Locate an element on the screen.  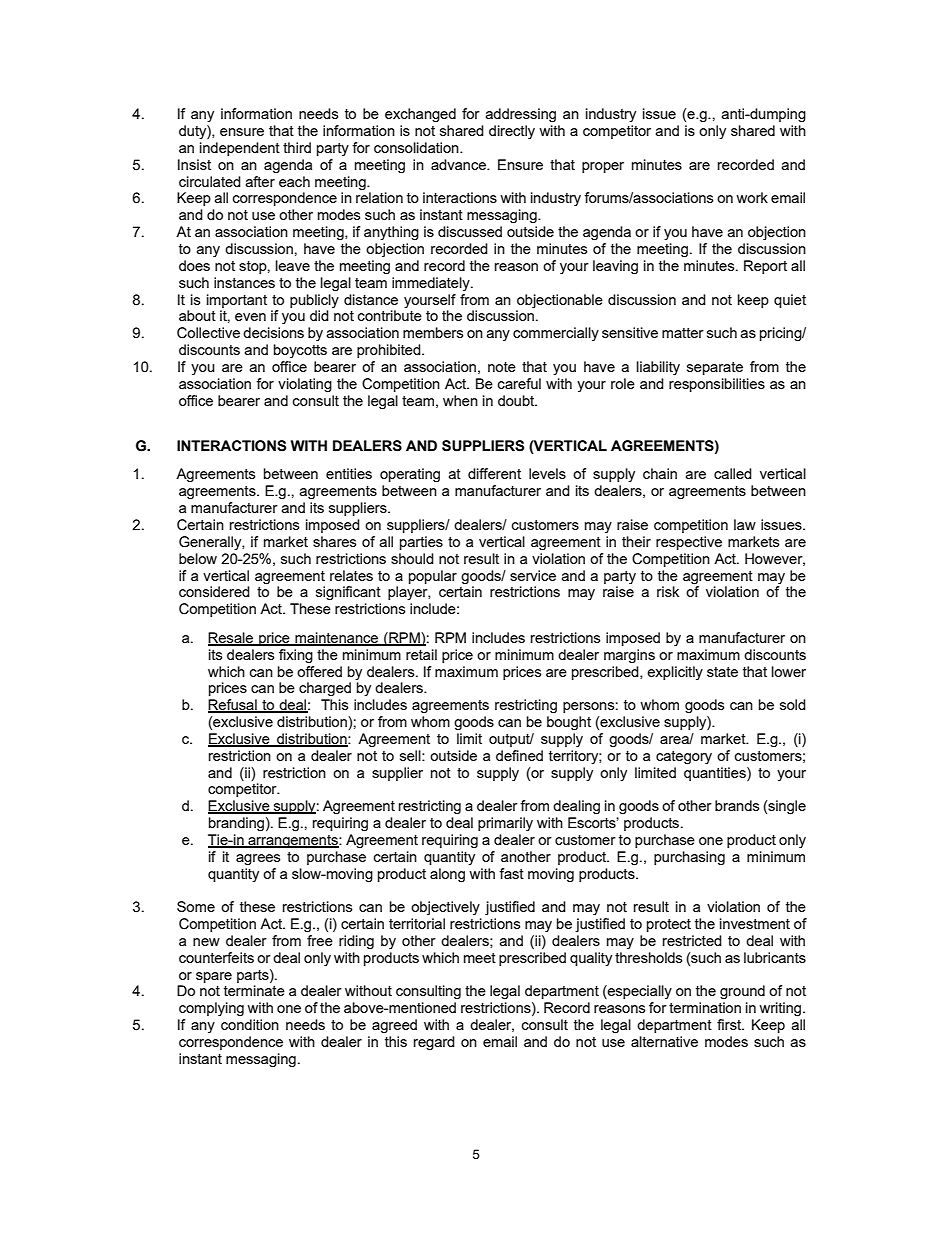
note is located at coordinates (502, 367).
